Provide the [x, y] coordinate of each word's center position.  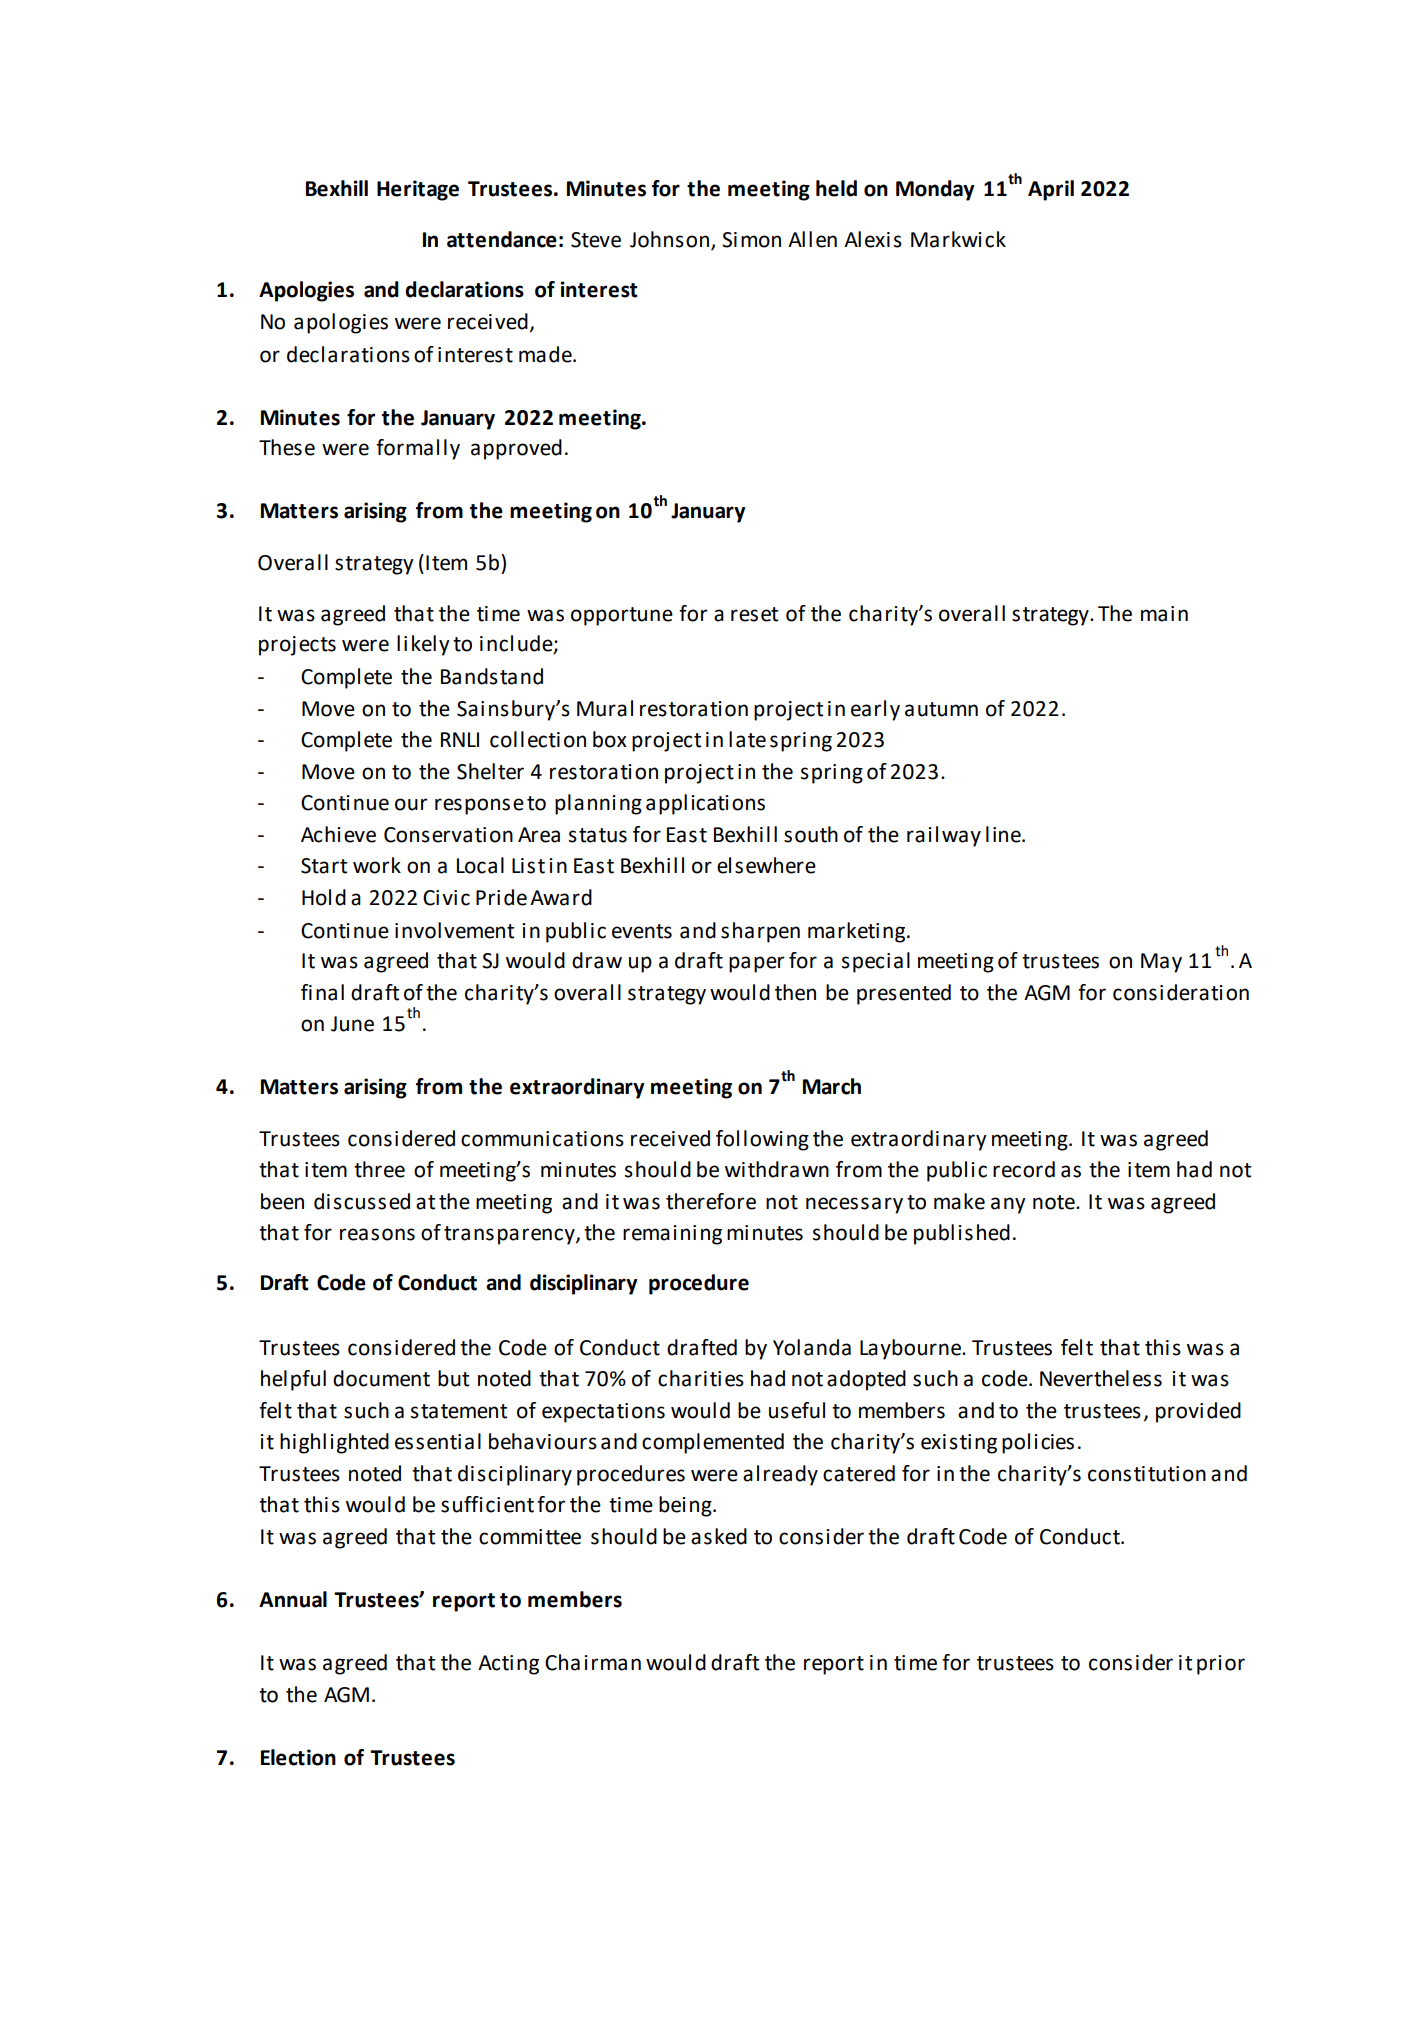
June [352, 1024]
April [1051, 190]
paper [756, 964]
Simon [751, 240]
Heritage [418, 190]
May [1161, 963]
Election [298, 1757]
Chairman [593, 1662]
